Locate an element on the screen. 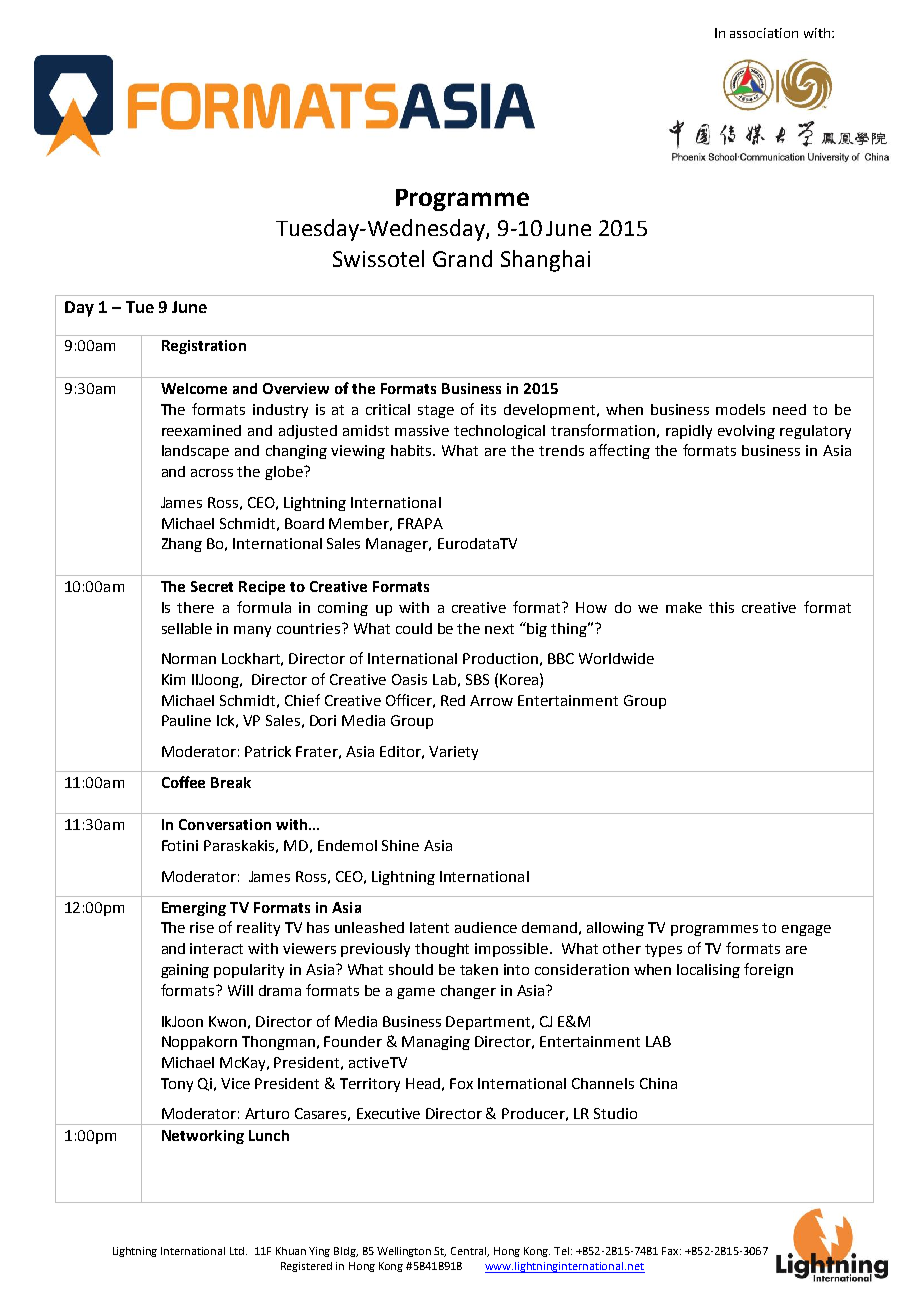 The width and height of the screenshot is (924, 1307). Central is located at coordinates (470, 1252).
